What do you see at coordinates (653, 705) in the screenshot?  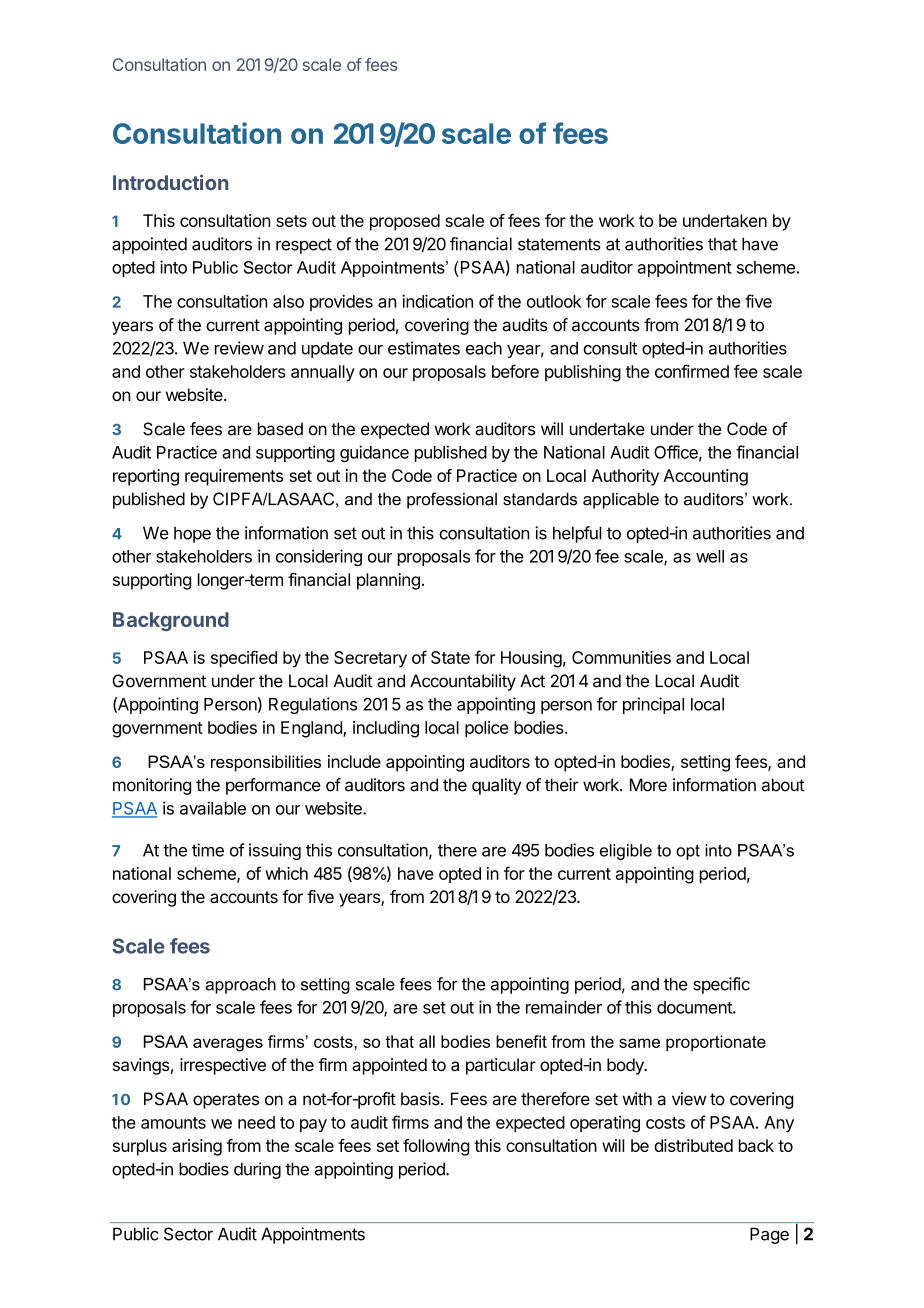 I see `principal` at bounding box center [653, 705].
